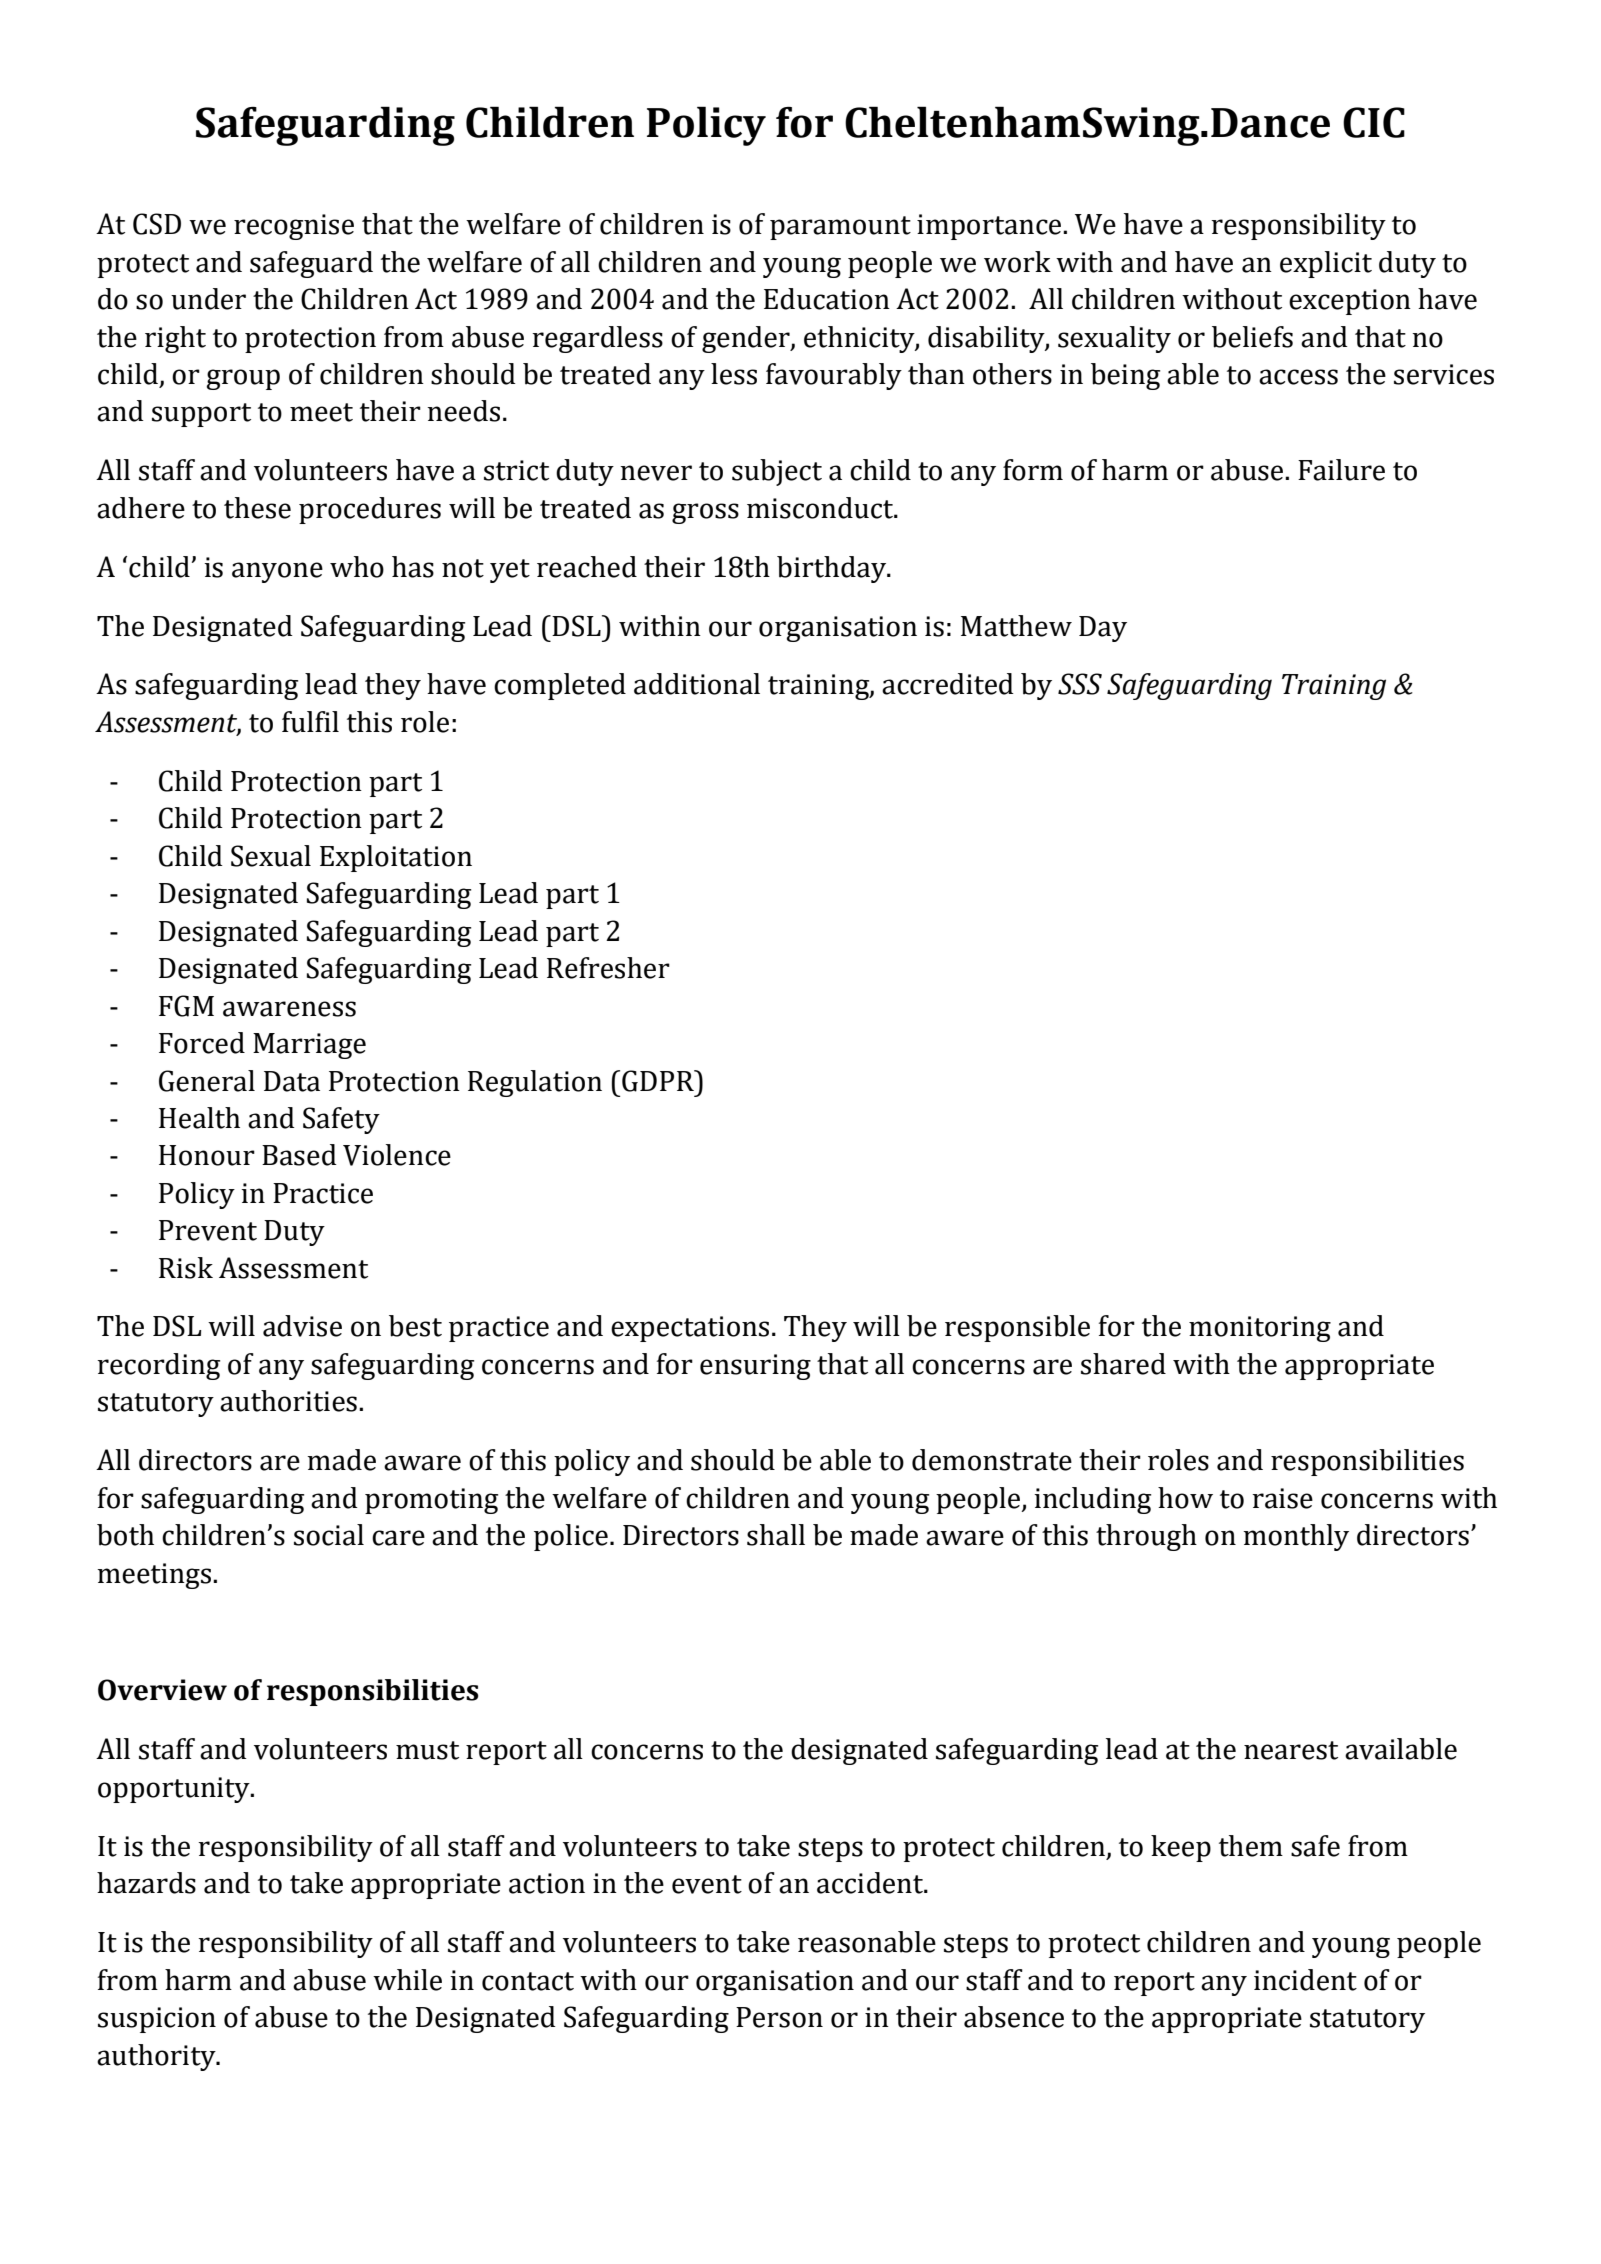  Describe the element at coordinates (1374, 122) in the document. I see `CIC` at that location.
